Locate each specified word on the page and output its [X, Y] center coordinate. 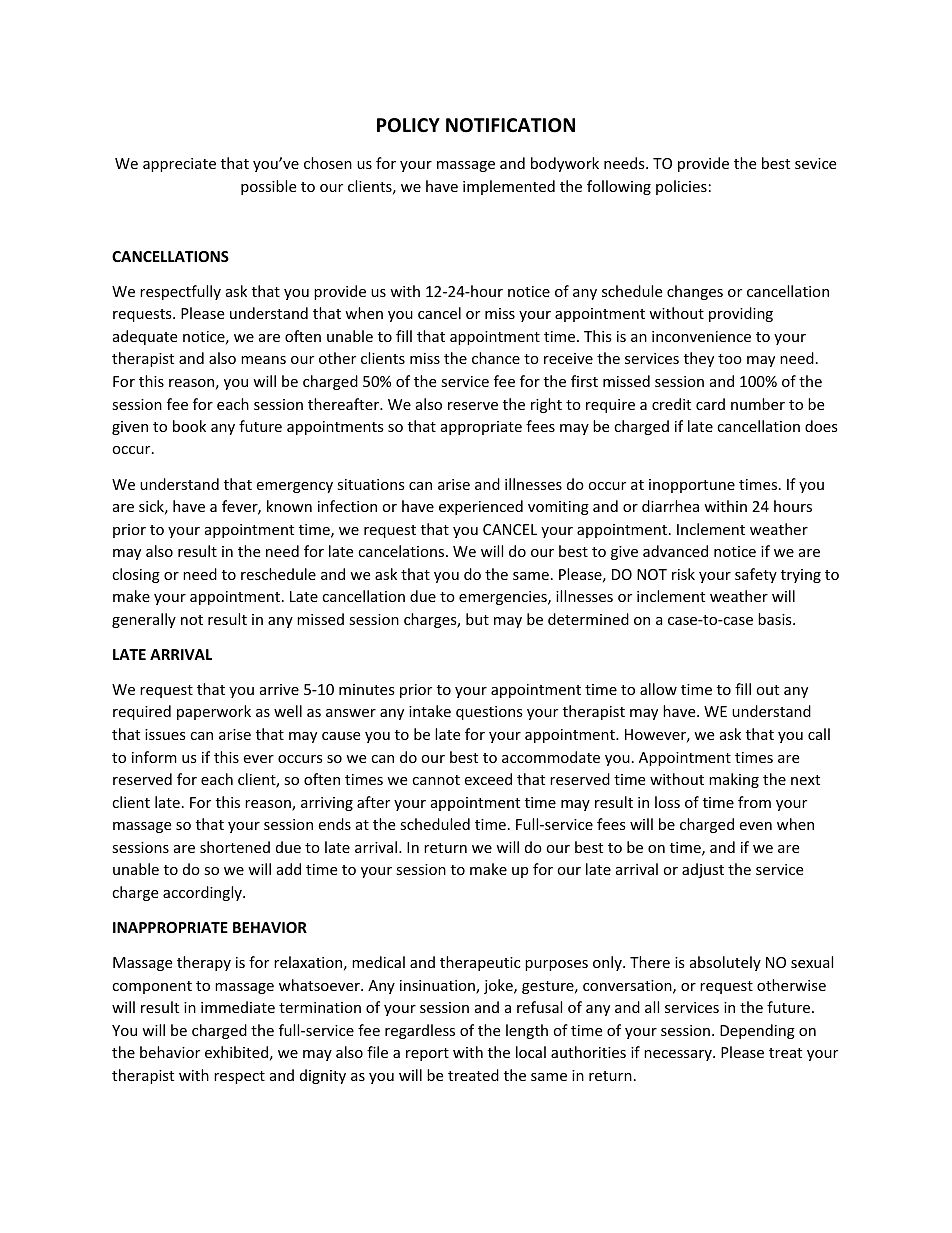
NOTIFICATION [510, 125]
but [477, 619]
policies [681, 187]
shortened [235, 847]
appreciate [179, 165]
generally [144, 620]
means [263, 360]
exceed [488, 779]
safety [756, 575]
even [755, 826]
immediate [238, 1007]
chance [496, 358]
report [427, 1054]
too [730, 359]
